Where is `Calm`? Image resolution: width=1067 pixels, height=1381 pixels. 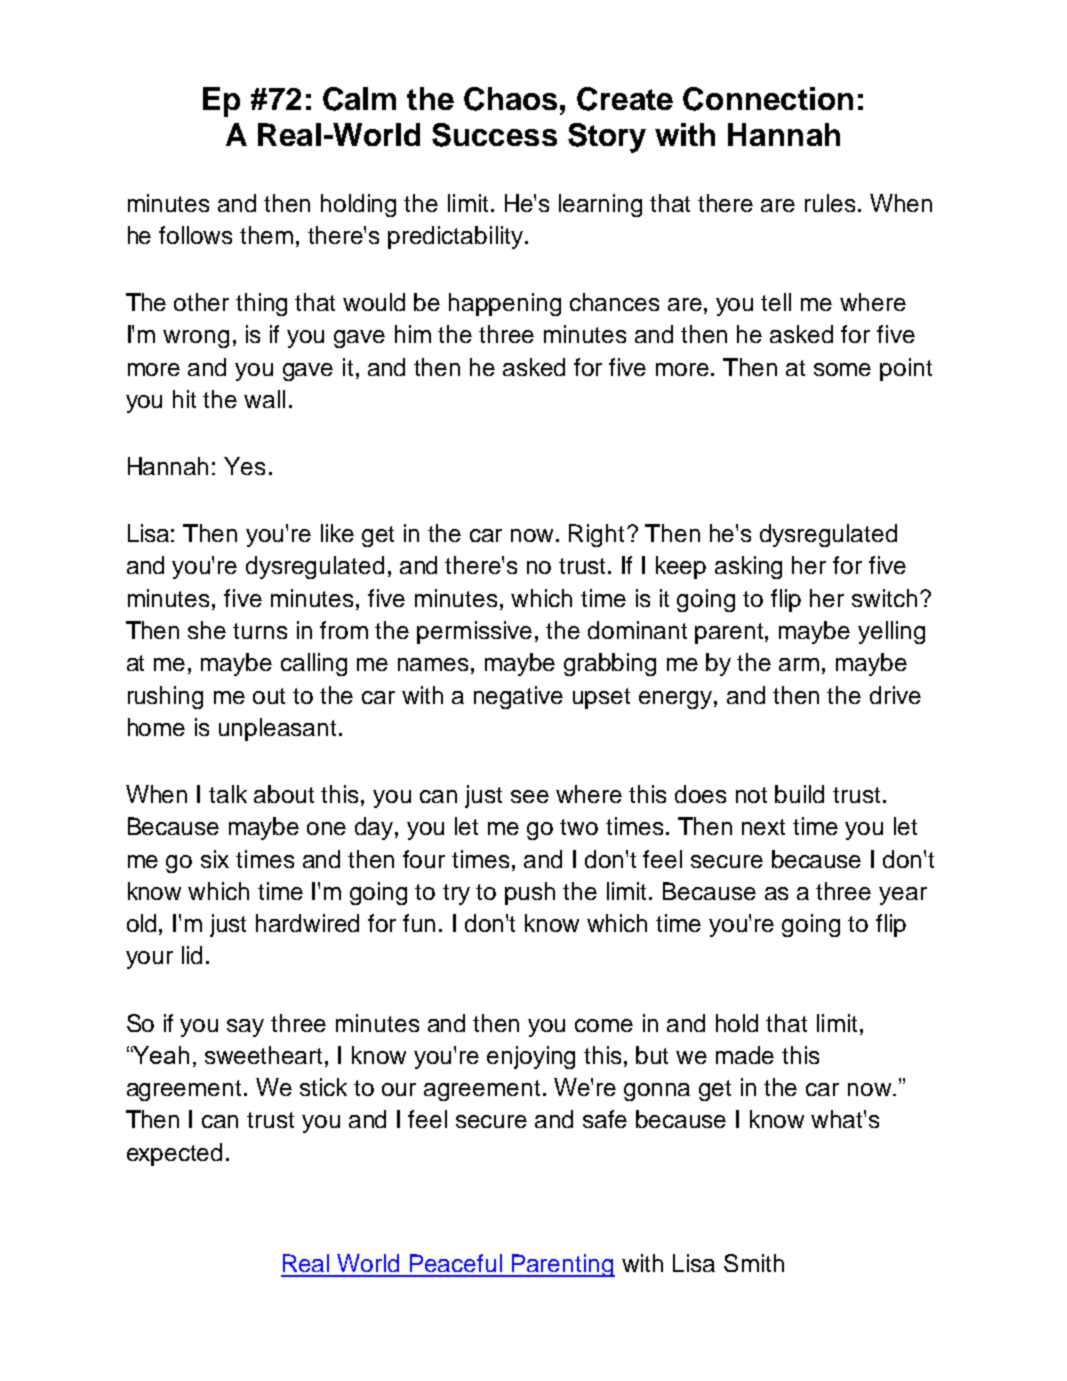 Calm is located at coordinates (359, 99).
